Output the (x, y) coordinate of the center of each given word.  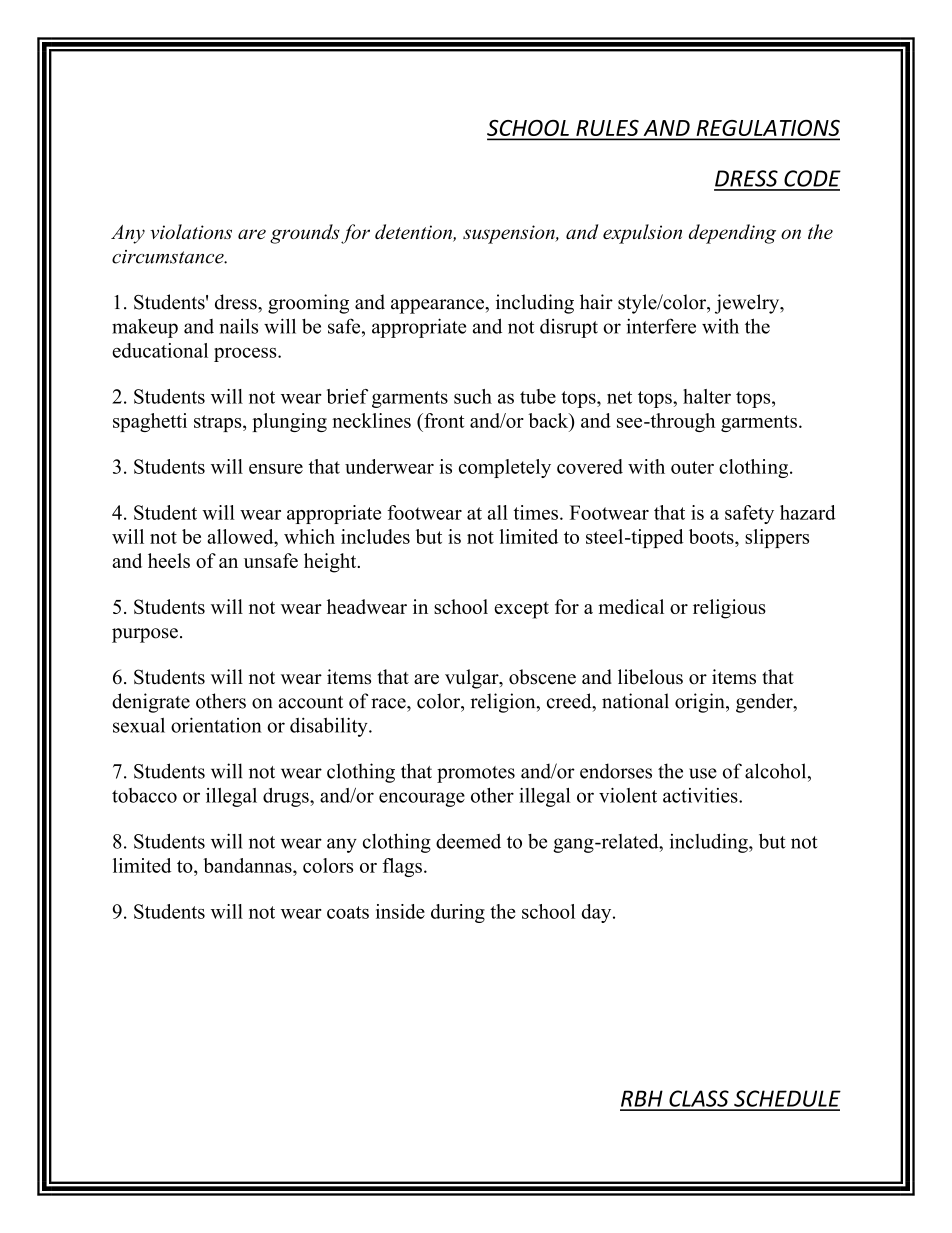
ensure (276, 469)
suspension (510, 234)
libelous (650, 677)
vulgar (473, 679)
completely (505, 468)
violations (191, 231)
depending (732, 234)
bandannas (248, 865)
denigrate (151, 703)
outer (692, 467)
